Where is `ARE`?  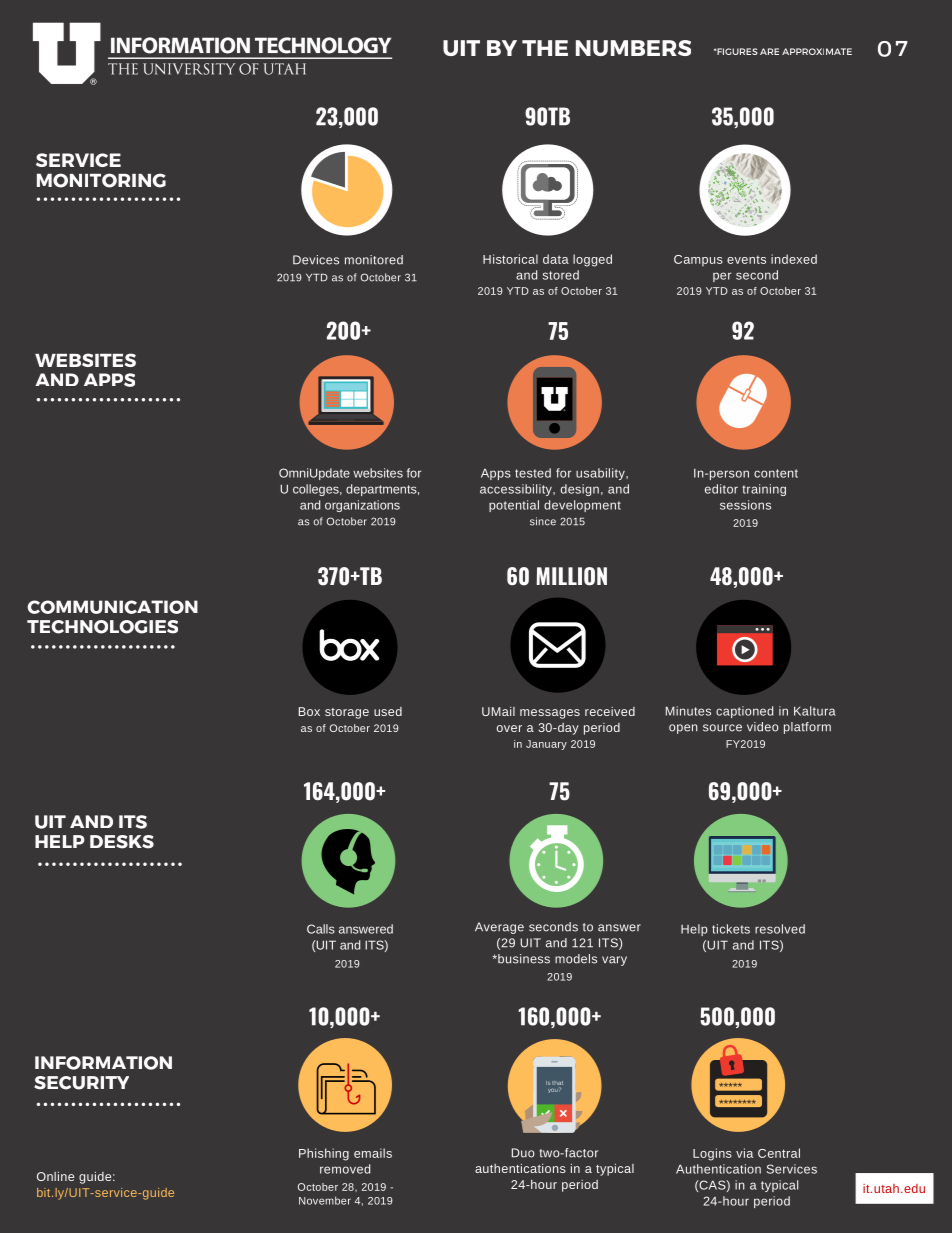
ARE is located at coordinates (769, 51).
